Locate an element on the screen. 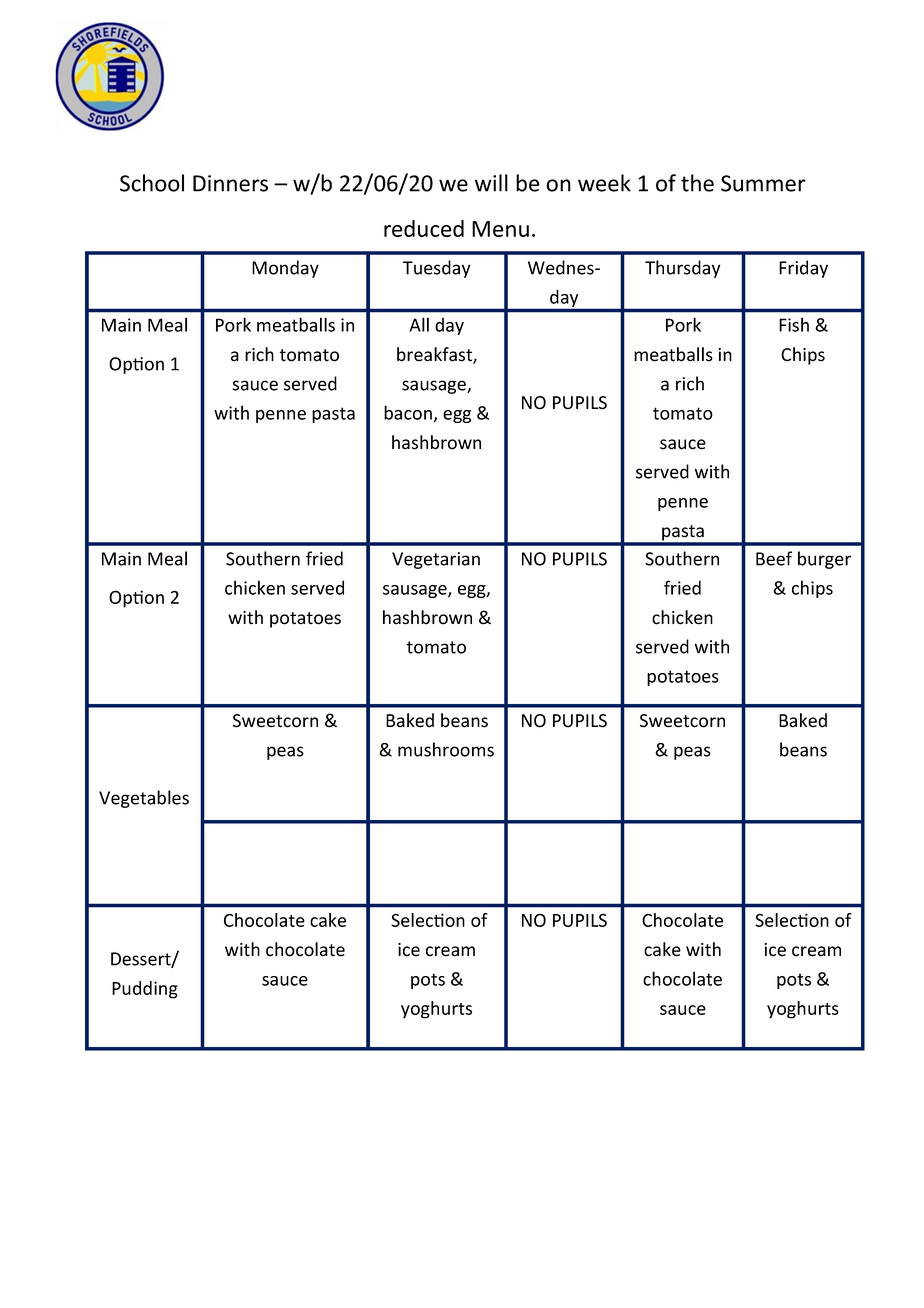 This screenshot has height=1308, width=924. Vegetables is located at coordinates (144, 799).
